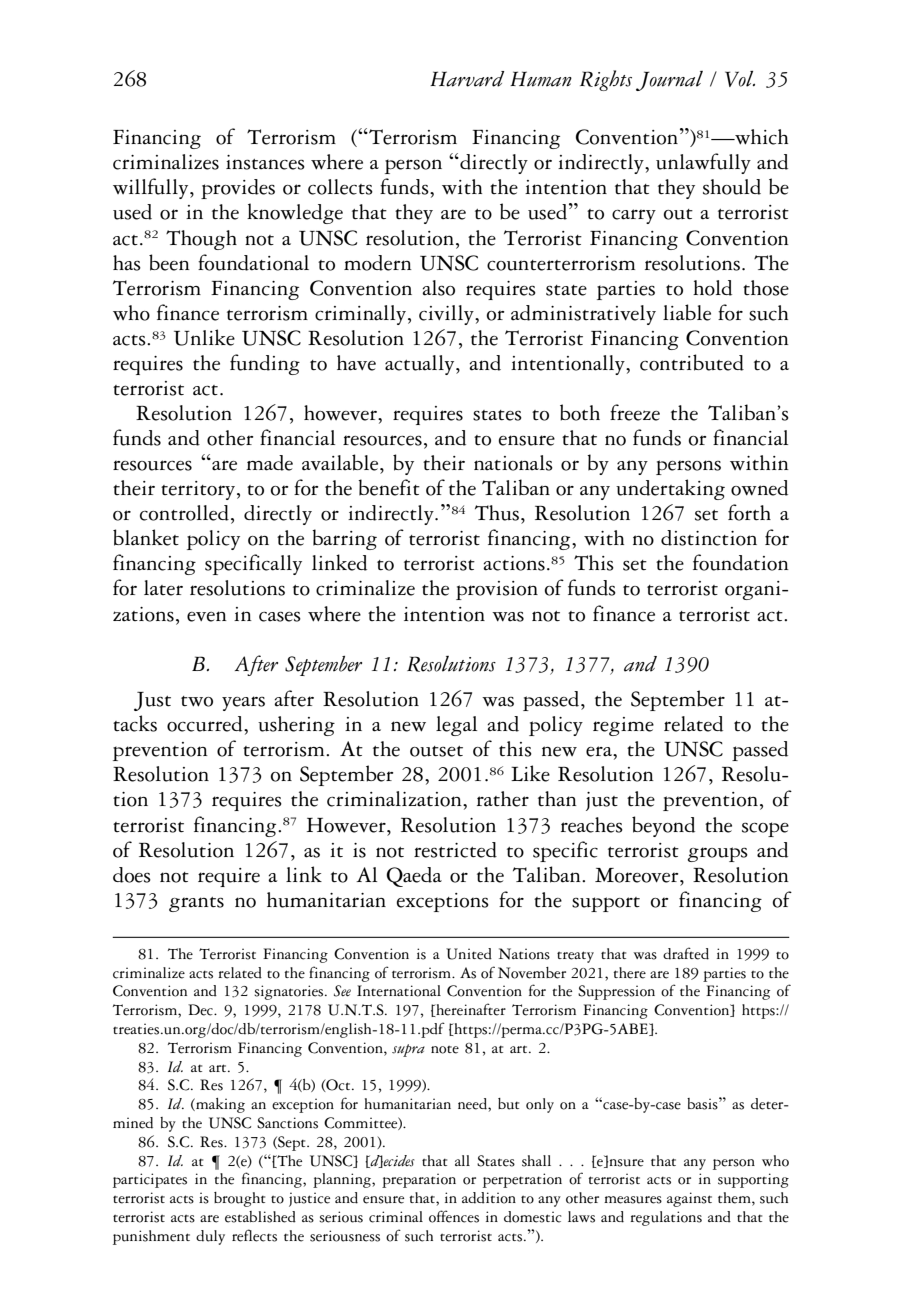  What do you see at coordinates (669, 81) in the image?
I see `Journal` at bounding box center [669, 81].
